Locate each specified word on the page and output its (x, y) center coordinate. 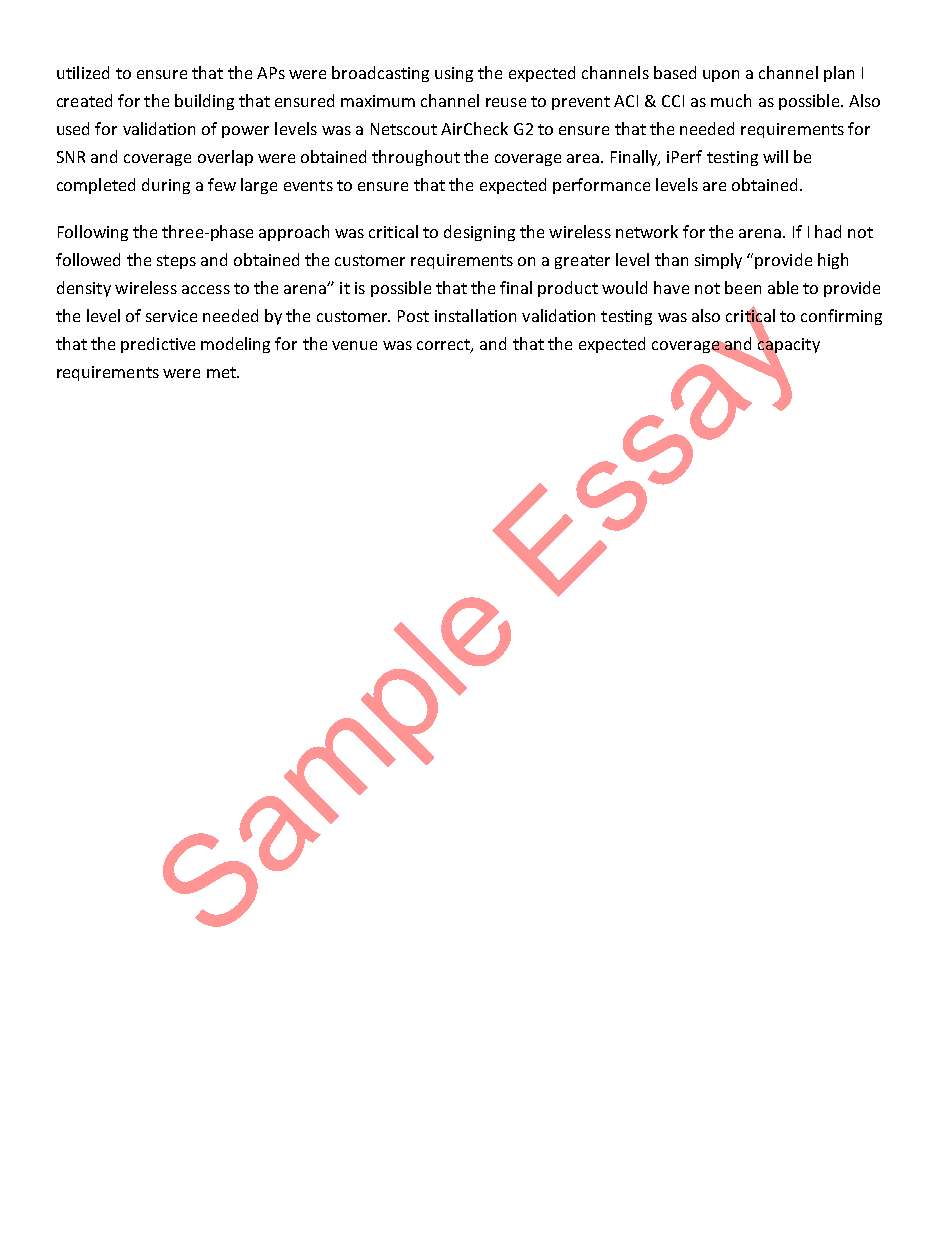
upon (721, 76)
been (743, 287)
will (775, 156)
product (568, 289)
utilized (83, 72)
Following (93, 233)
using (454, 74)
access (206, 289)
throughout (416, 158)
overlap (225, 158)
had (828, 231)
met (222, 372)
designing (479, 233)
